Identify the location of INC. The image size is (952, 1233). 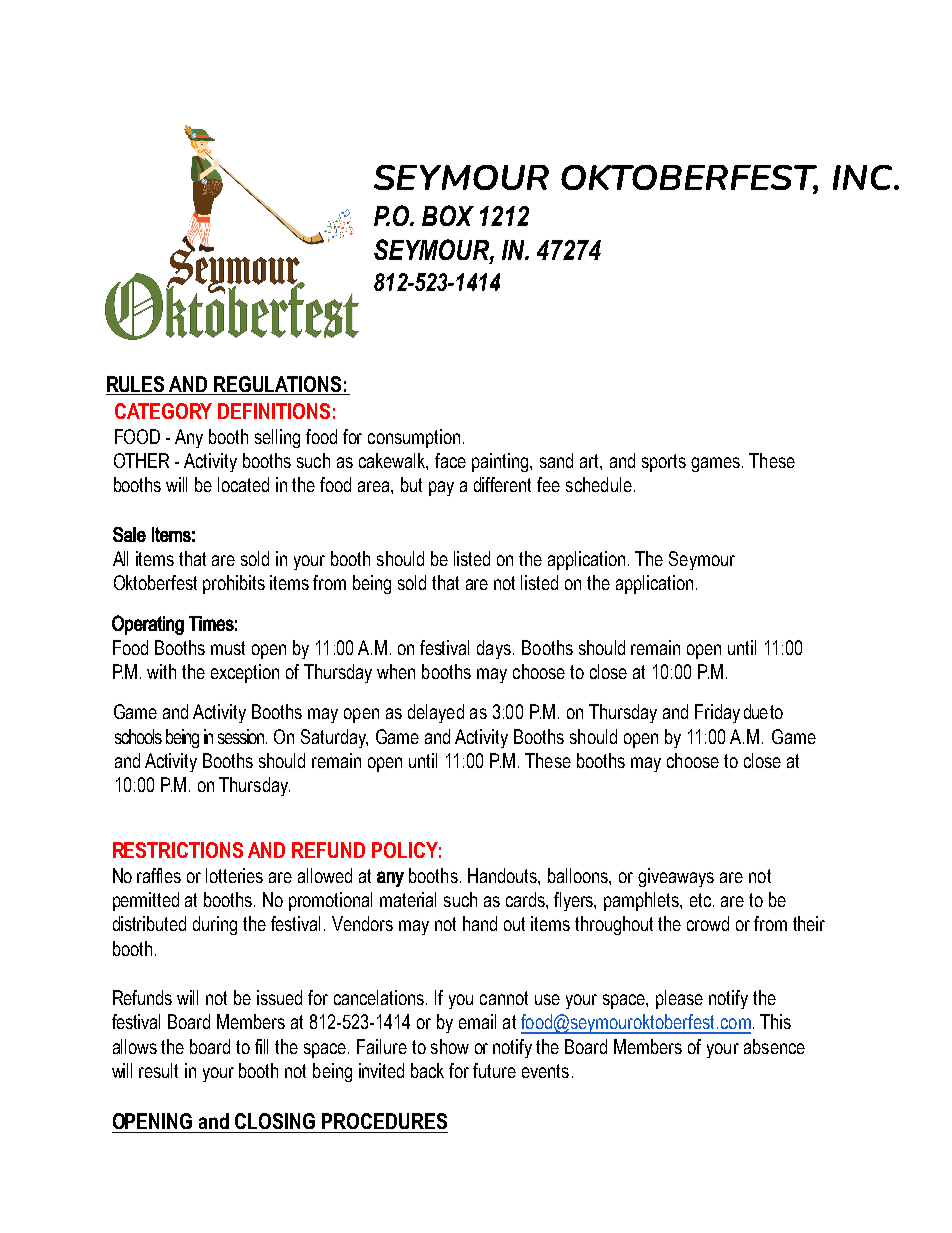
(864, 177).
